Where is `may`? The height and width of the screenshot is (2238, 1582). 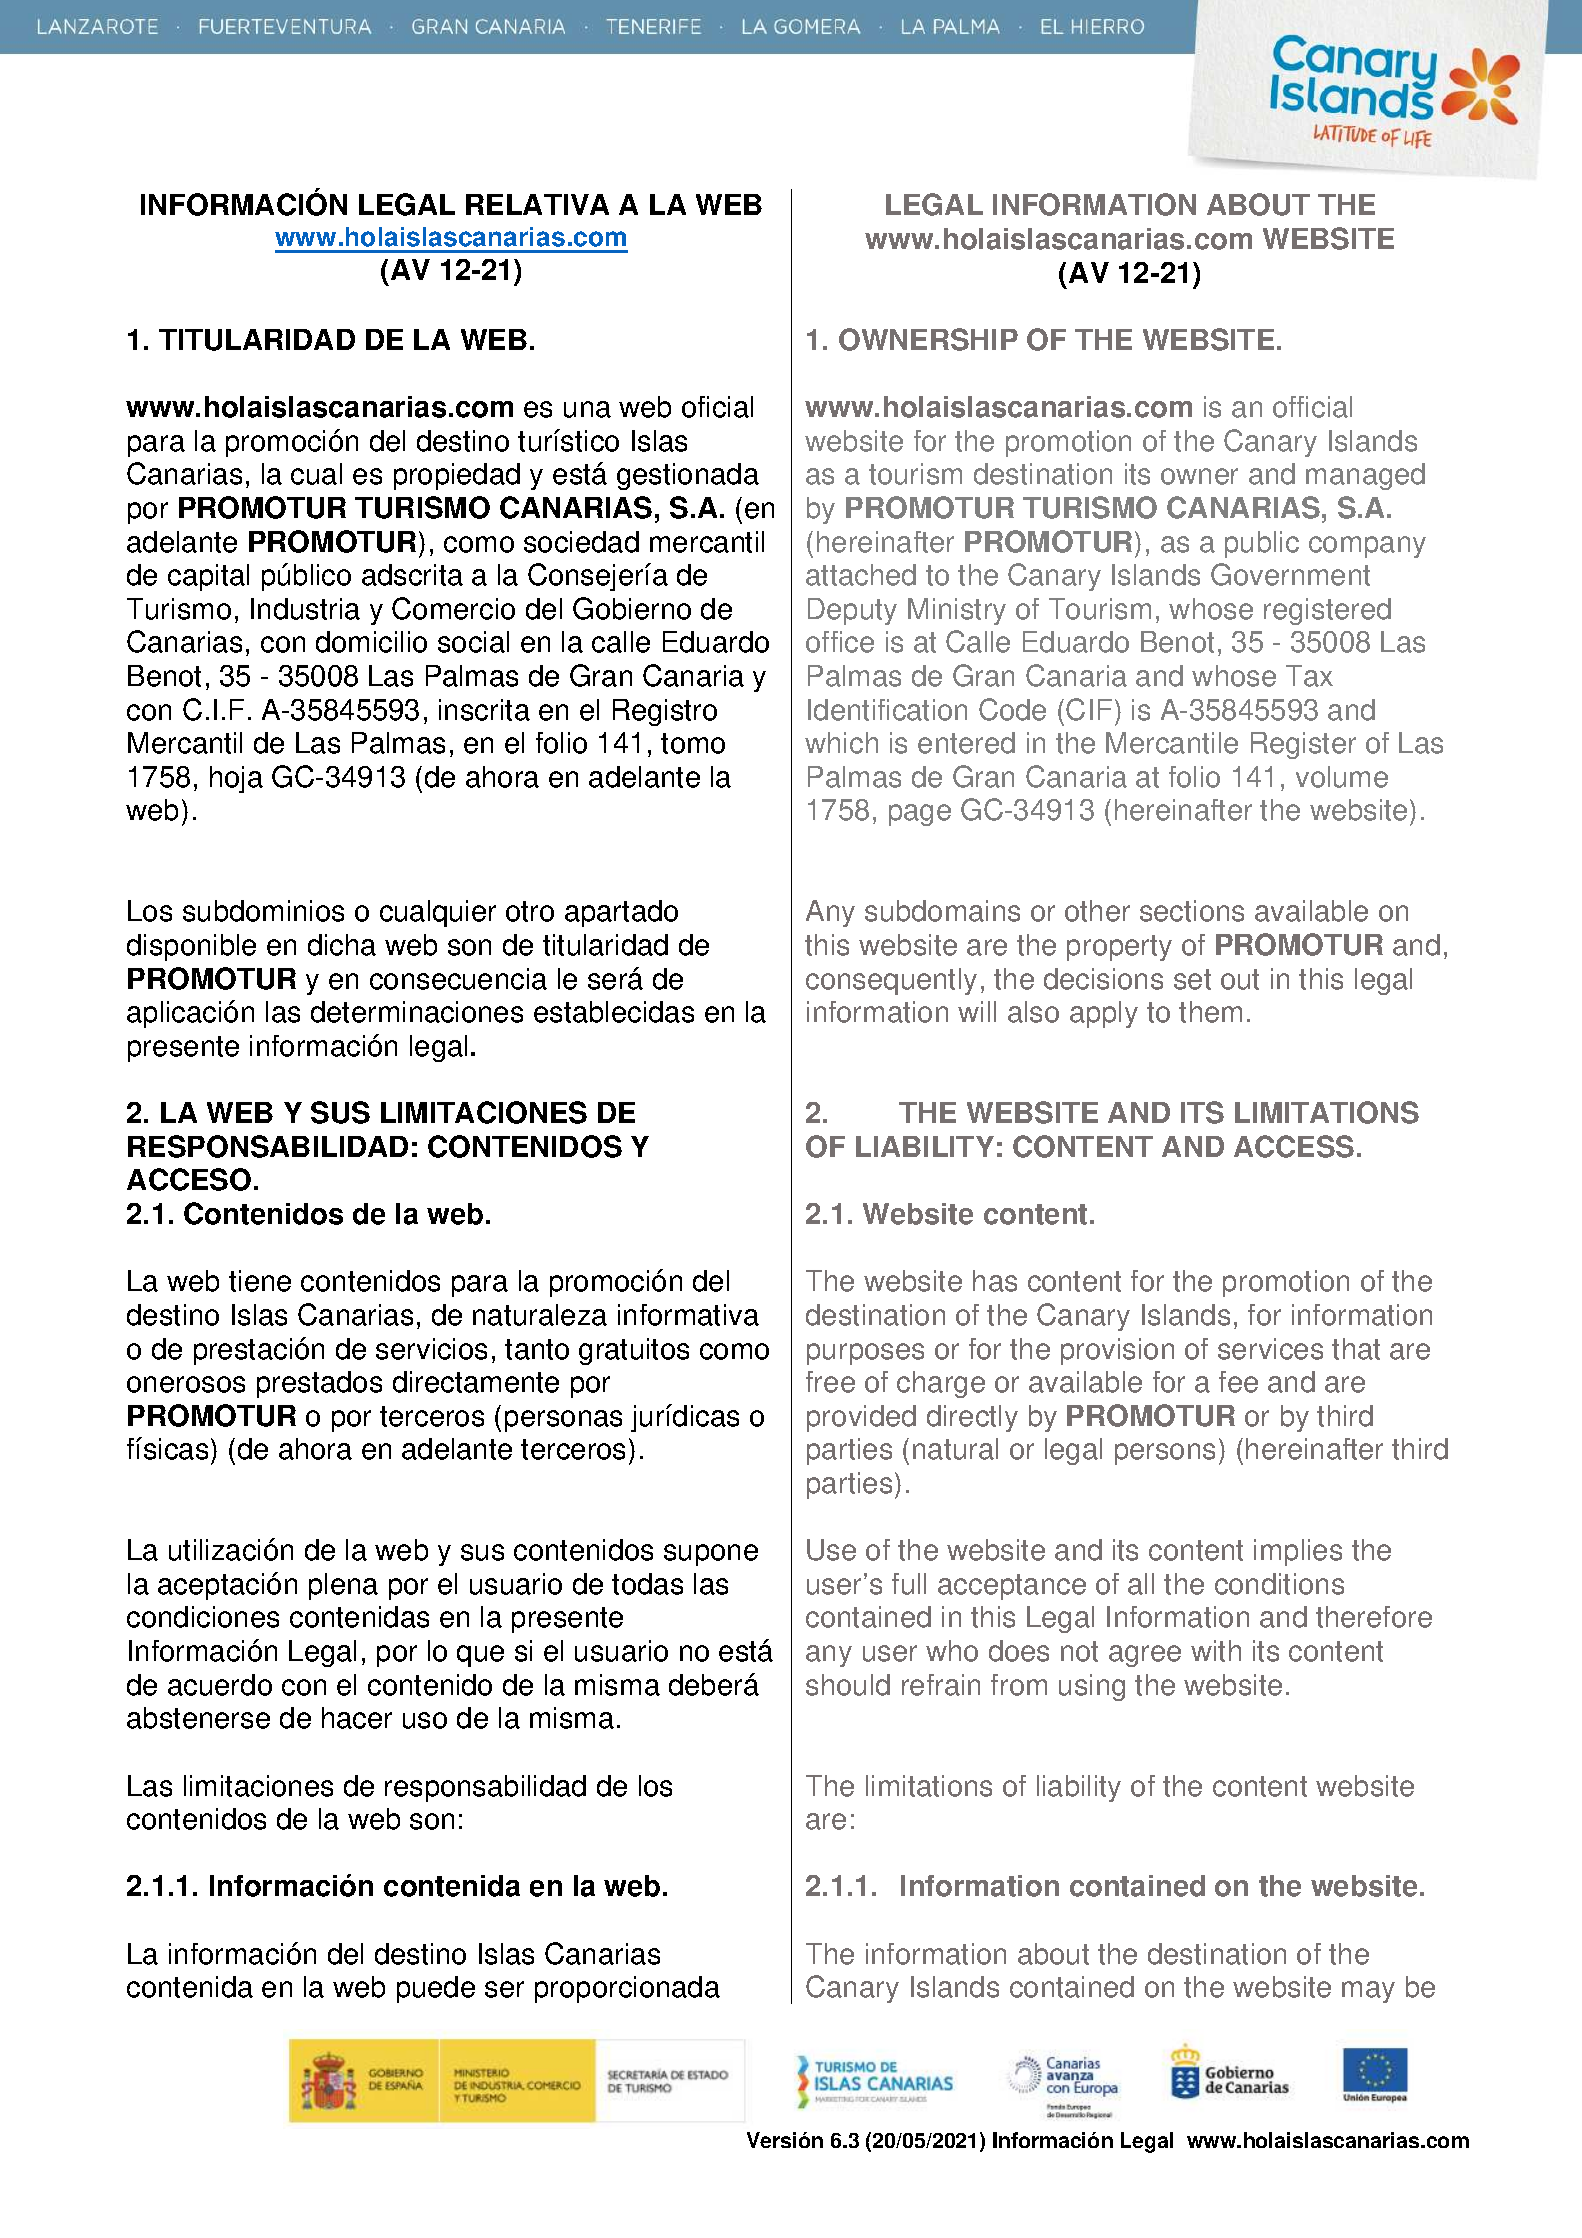 may is located at coordinates (1368, 1992).
